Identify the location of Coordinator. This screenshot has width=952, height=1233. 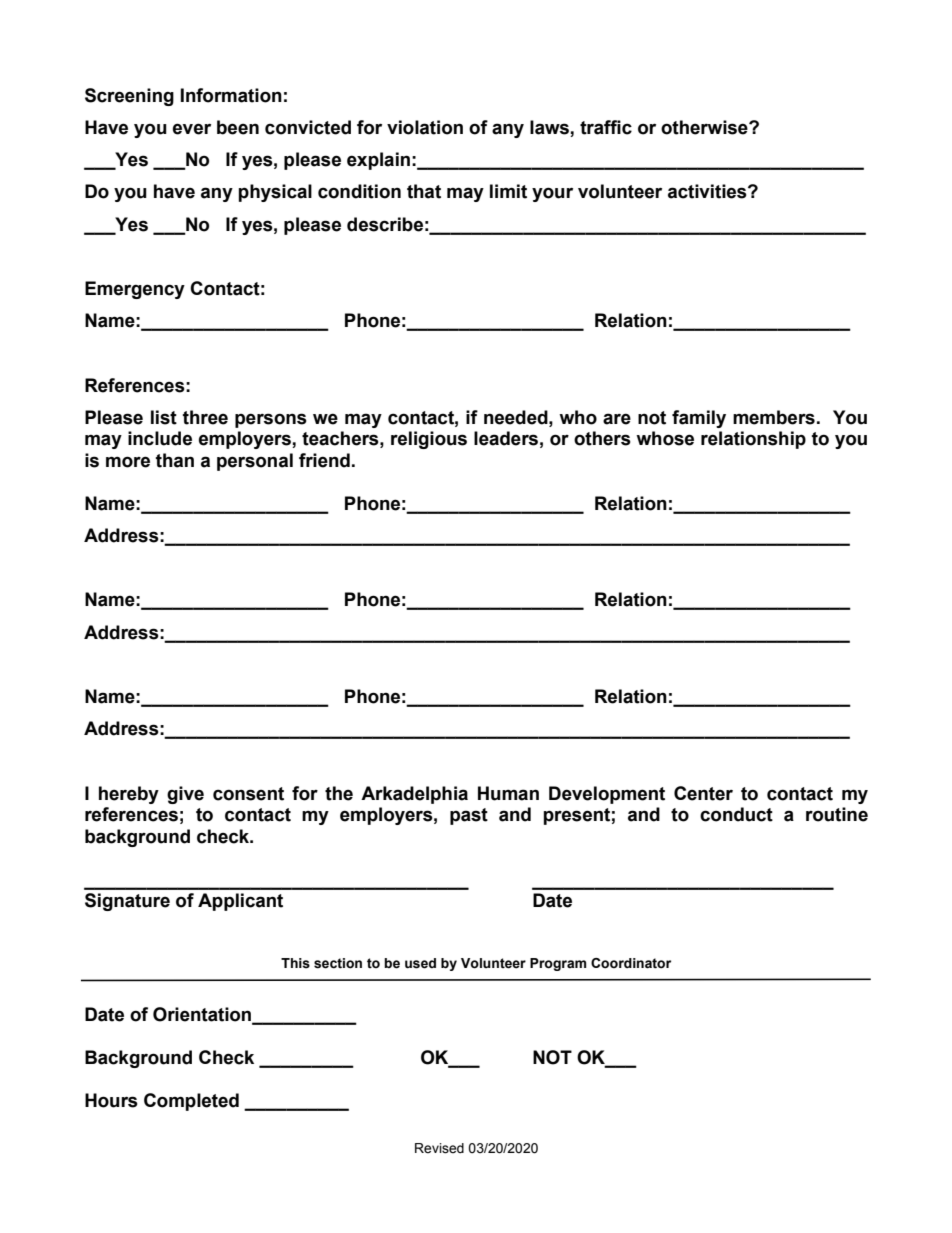
(631, 963).
